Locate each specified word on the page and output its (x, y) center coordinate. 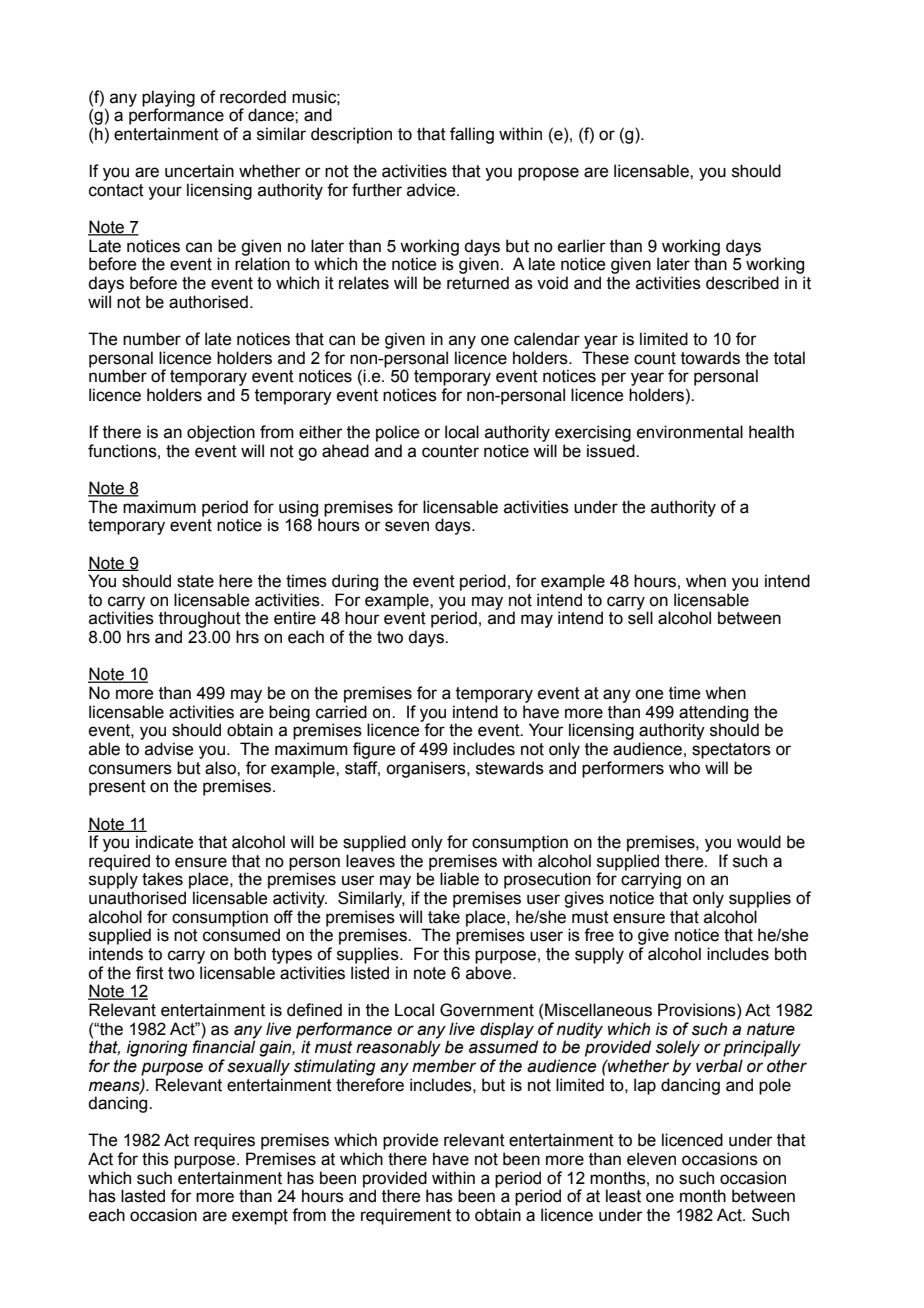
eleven (651, 1159)
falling (472, 135)
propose (548, 174)
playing (168, 99)
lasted (143, 1196)
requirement (406, 1216)
